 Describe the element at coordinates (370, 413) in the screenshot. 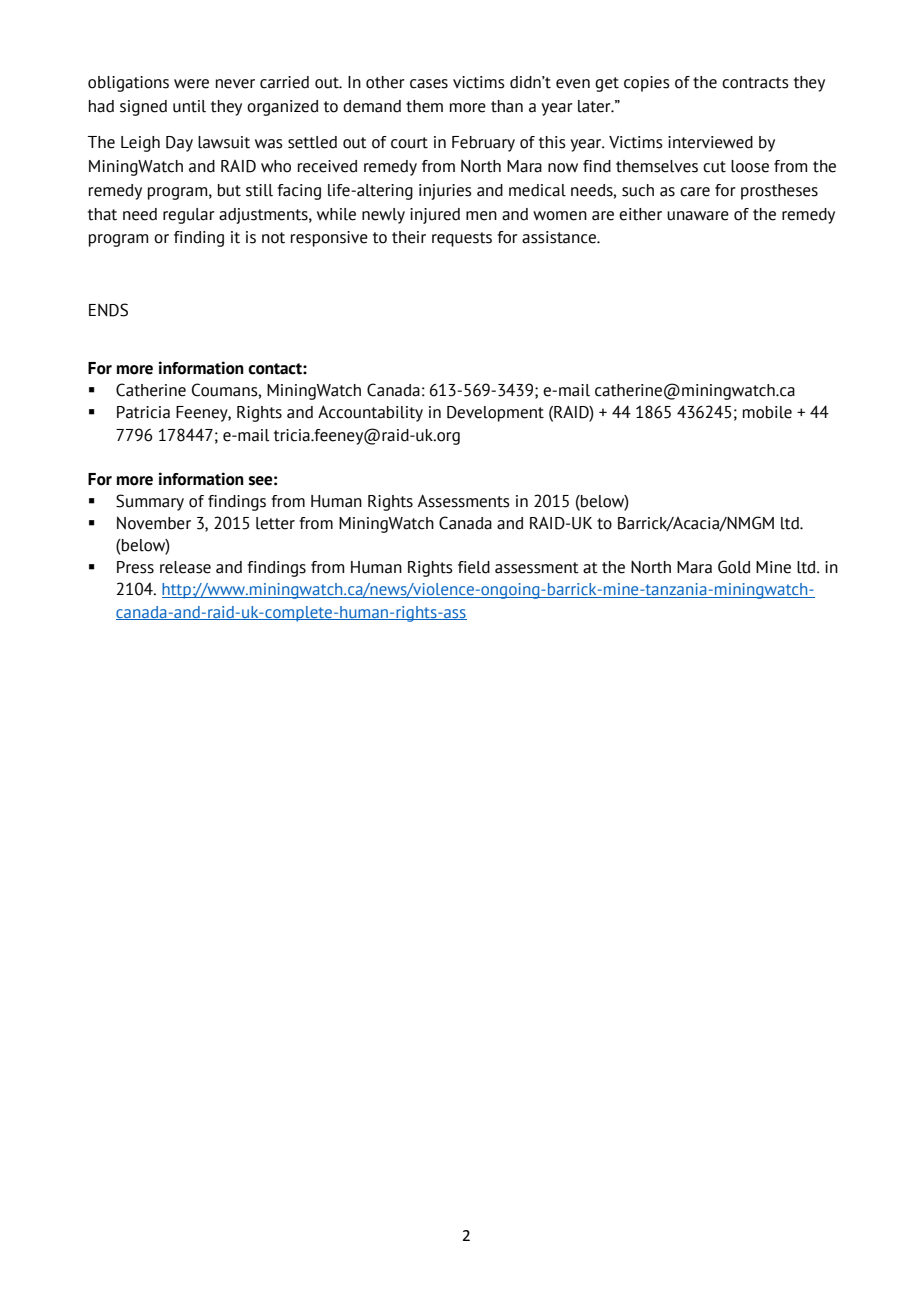

I see `Accountability` at that location.
